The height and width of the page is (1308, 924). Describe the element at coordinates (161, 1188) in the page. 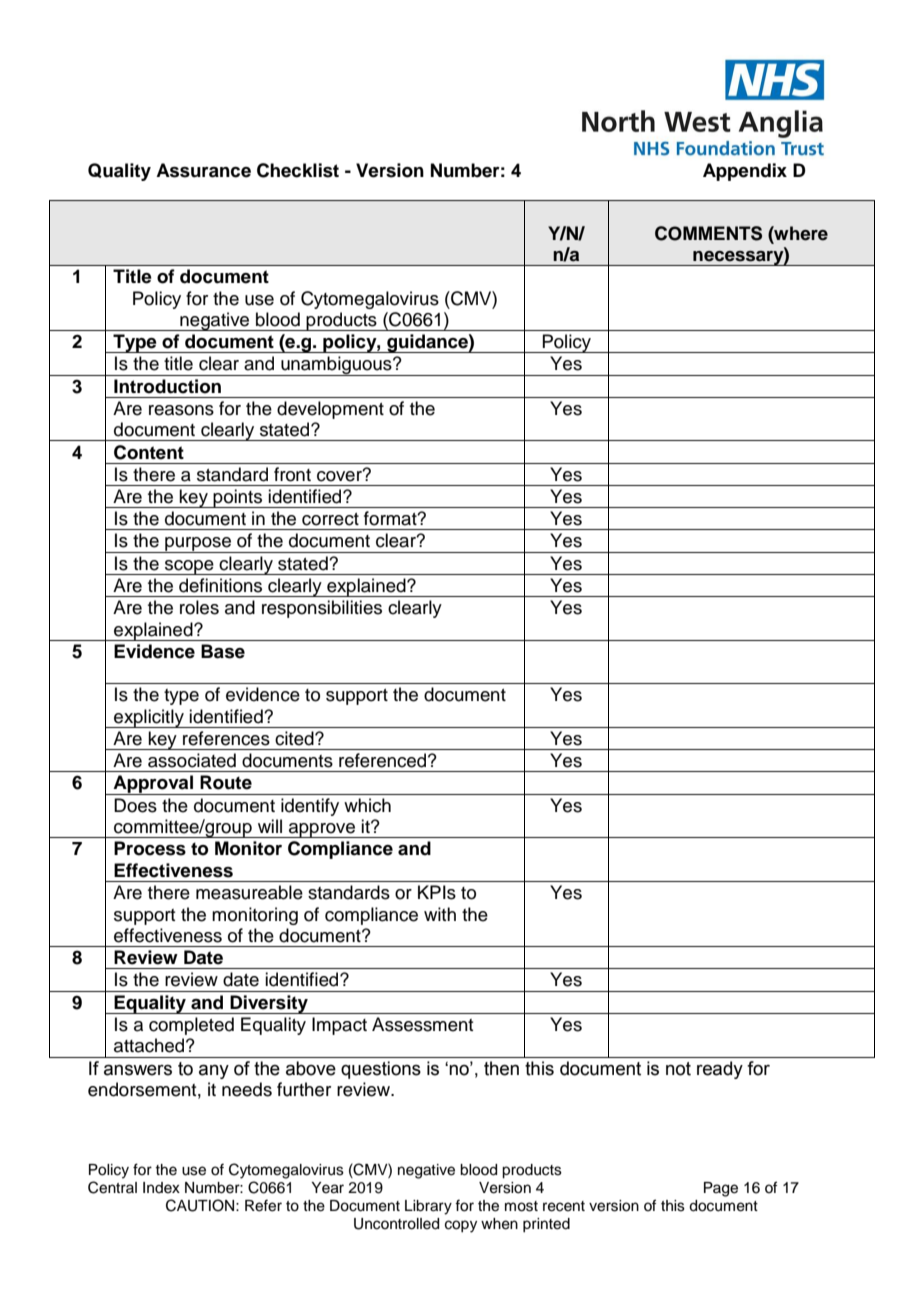

I see `Index` at that location.
